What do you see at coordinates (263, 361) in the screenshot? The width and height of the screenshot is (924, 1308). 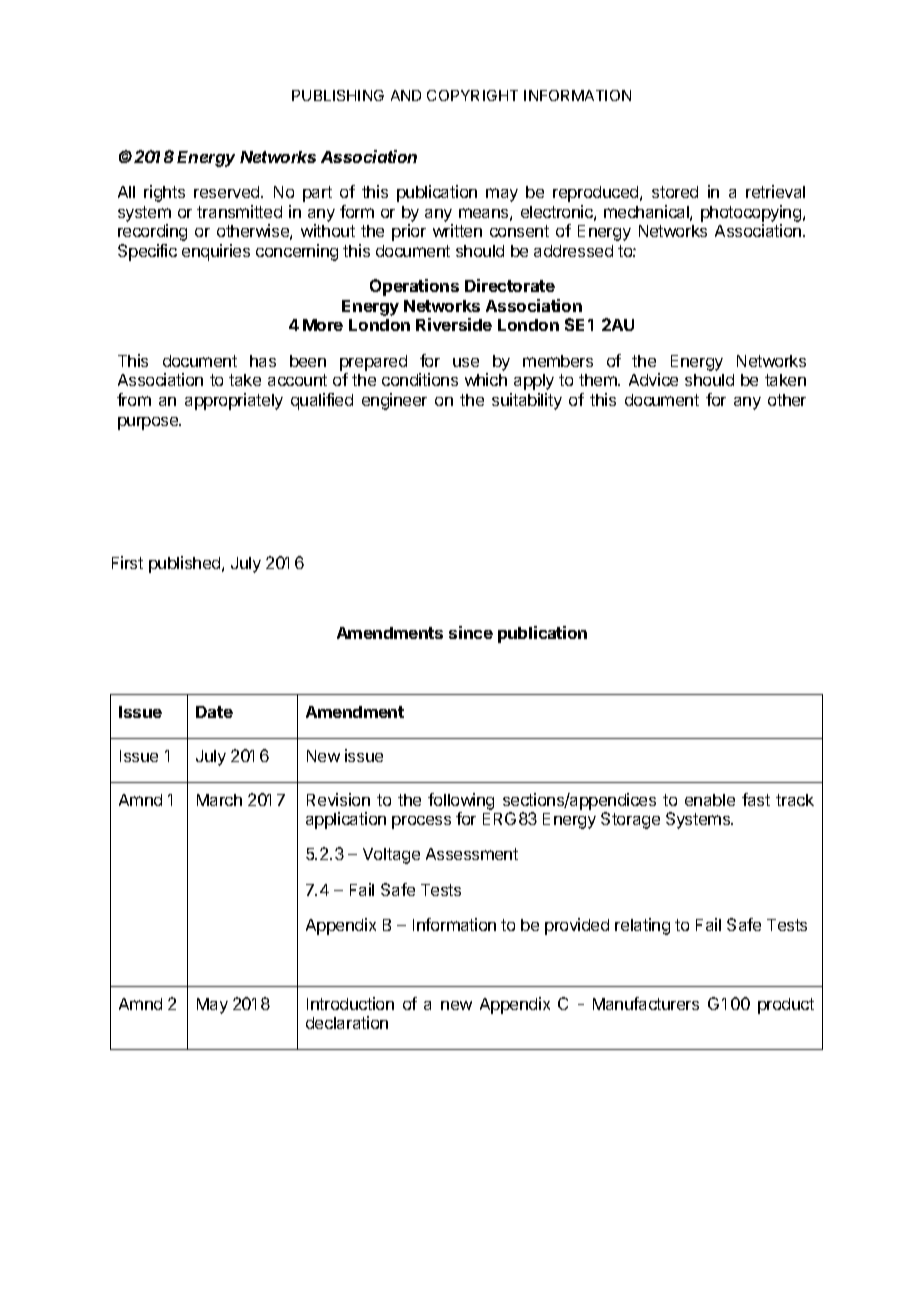 I see `has` at bounding box center [263, 361].
